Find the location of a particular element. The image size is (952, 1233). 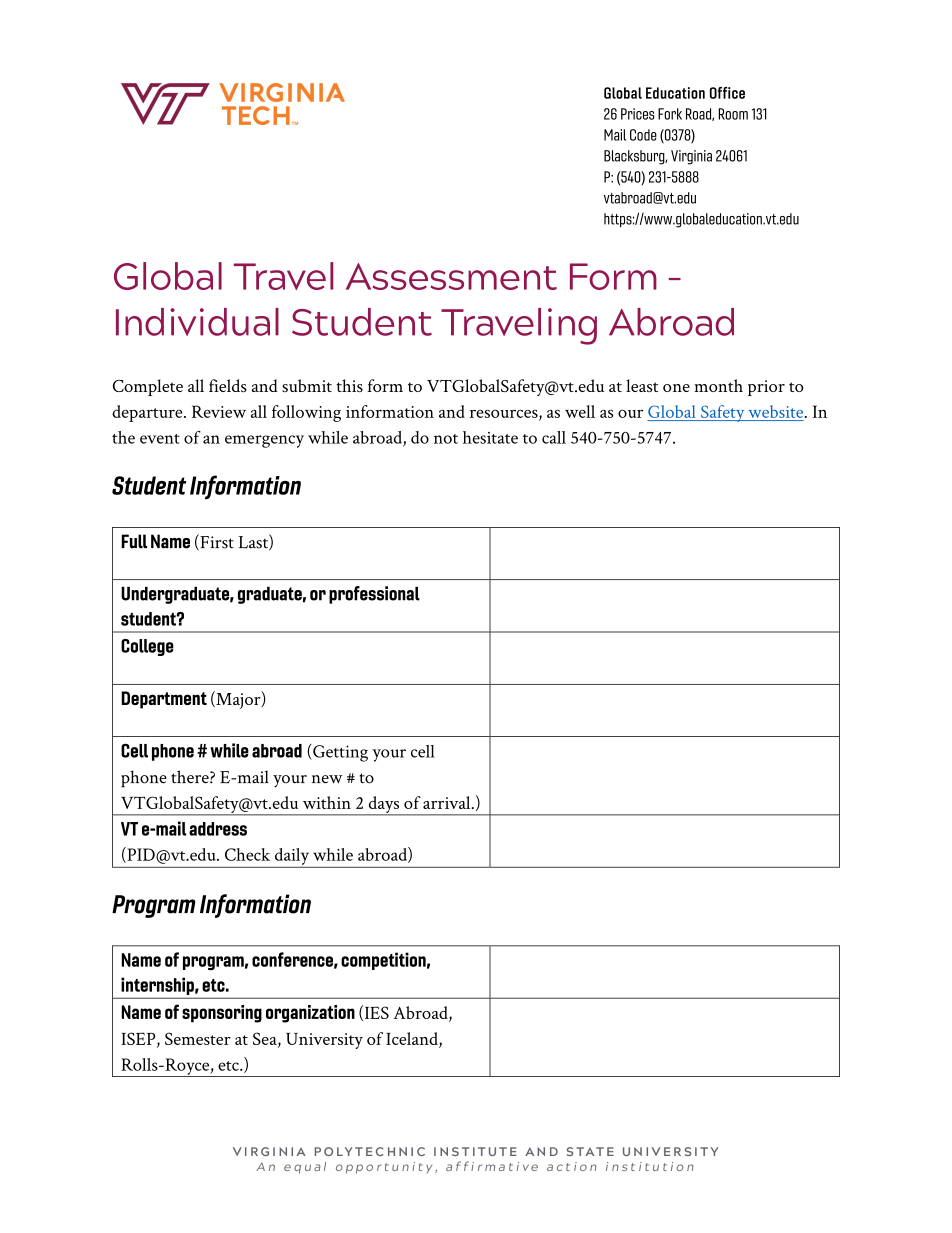

Assessment is located at coordinates (451, 276).
